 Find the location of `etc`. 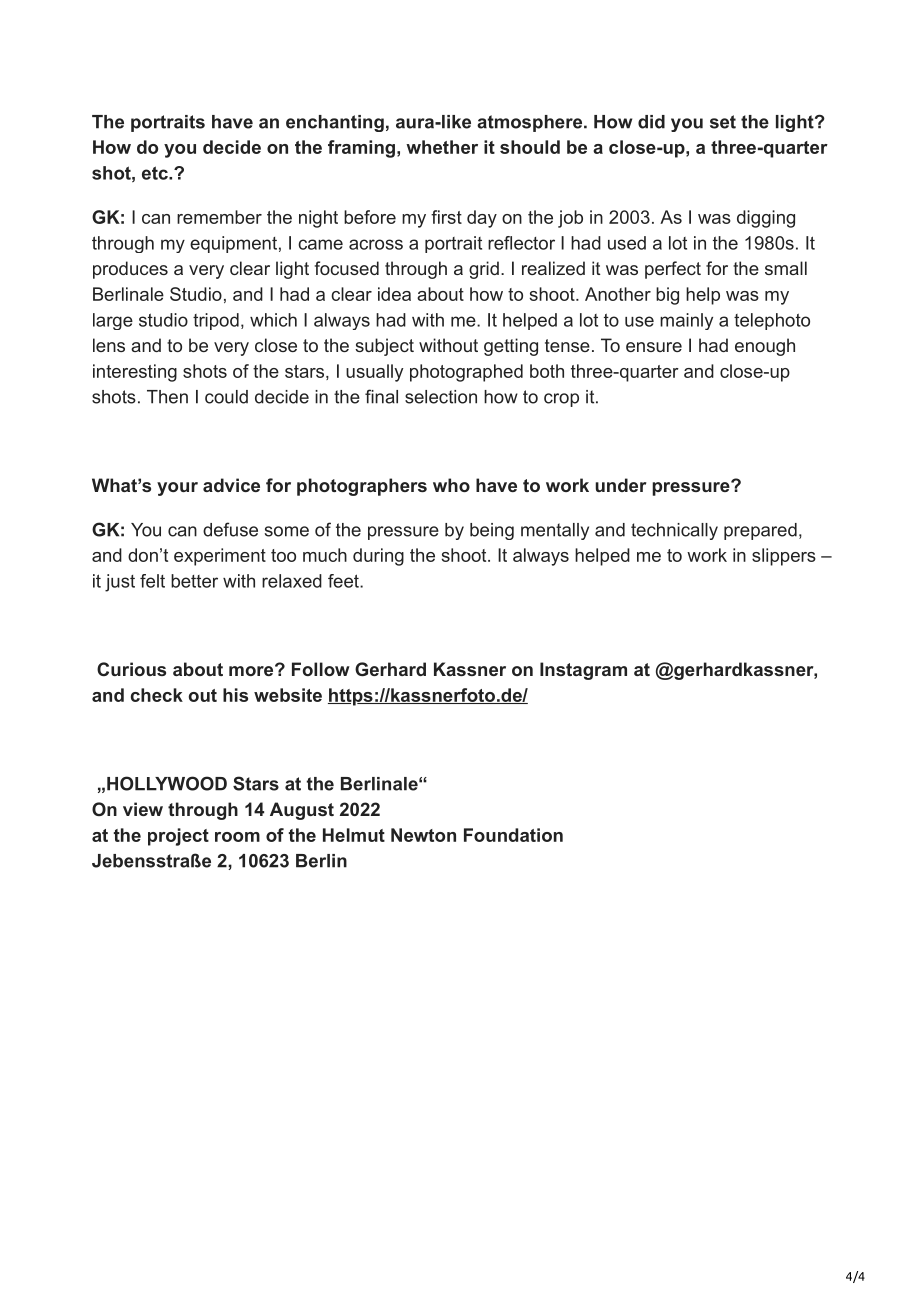

etc is located at coordinates (156, 173).
